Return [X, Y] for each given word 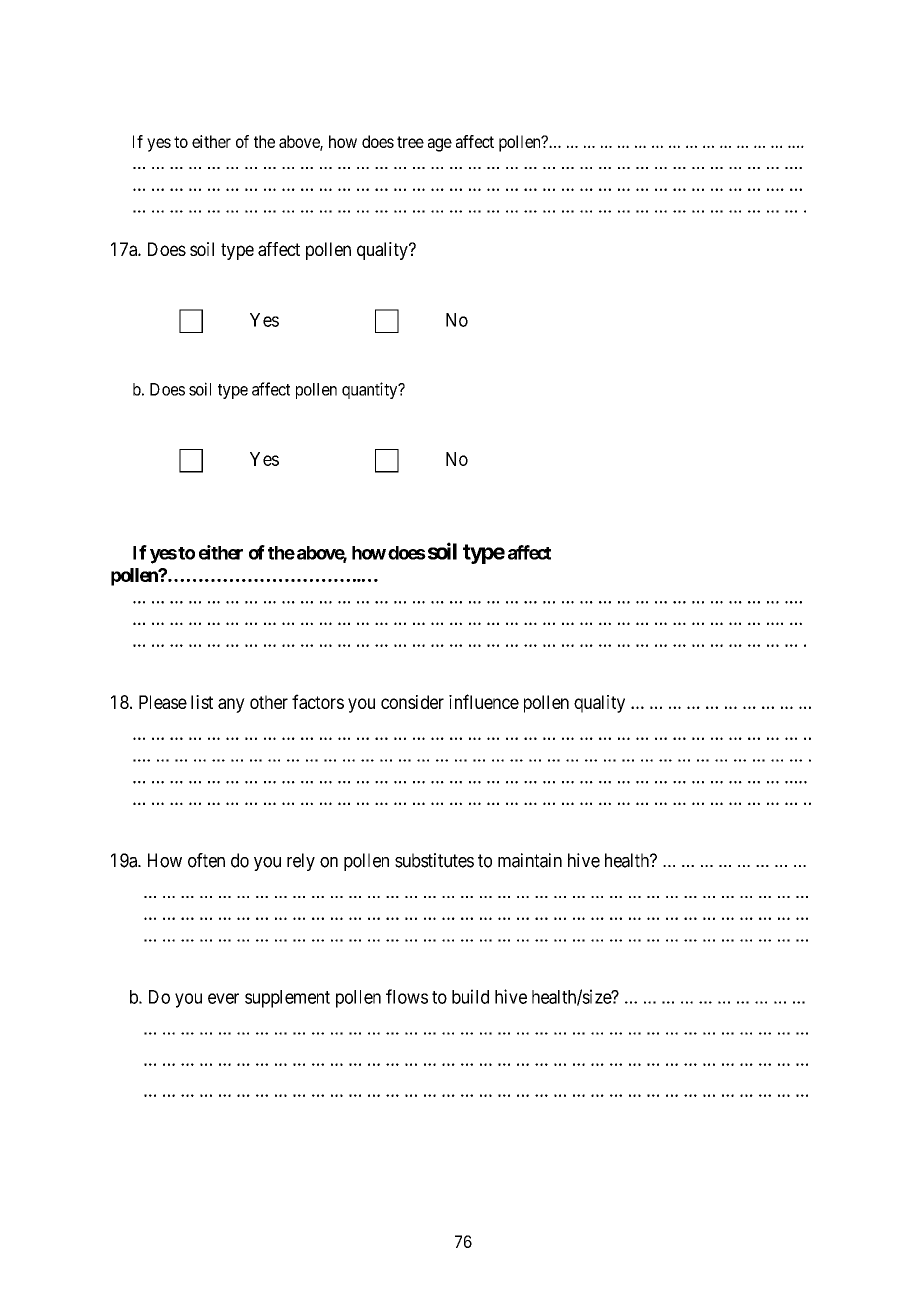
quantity [371, 390]
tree [410, 142]
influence [484, 701]
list [202, 702]
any [231, 705]
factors [318, 701]
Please [163, 702]
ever [223, 998]
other [269, 702]
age [440, 145]
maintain [530, 860]
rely [301, 862]
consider [412, 702]
